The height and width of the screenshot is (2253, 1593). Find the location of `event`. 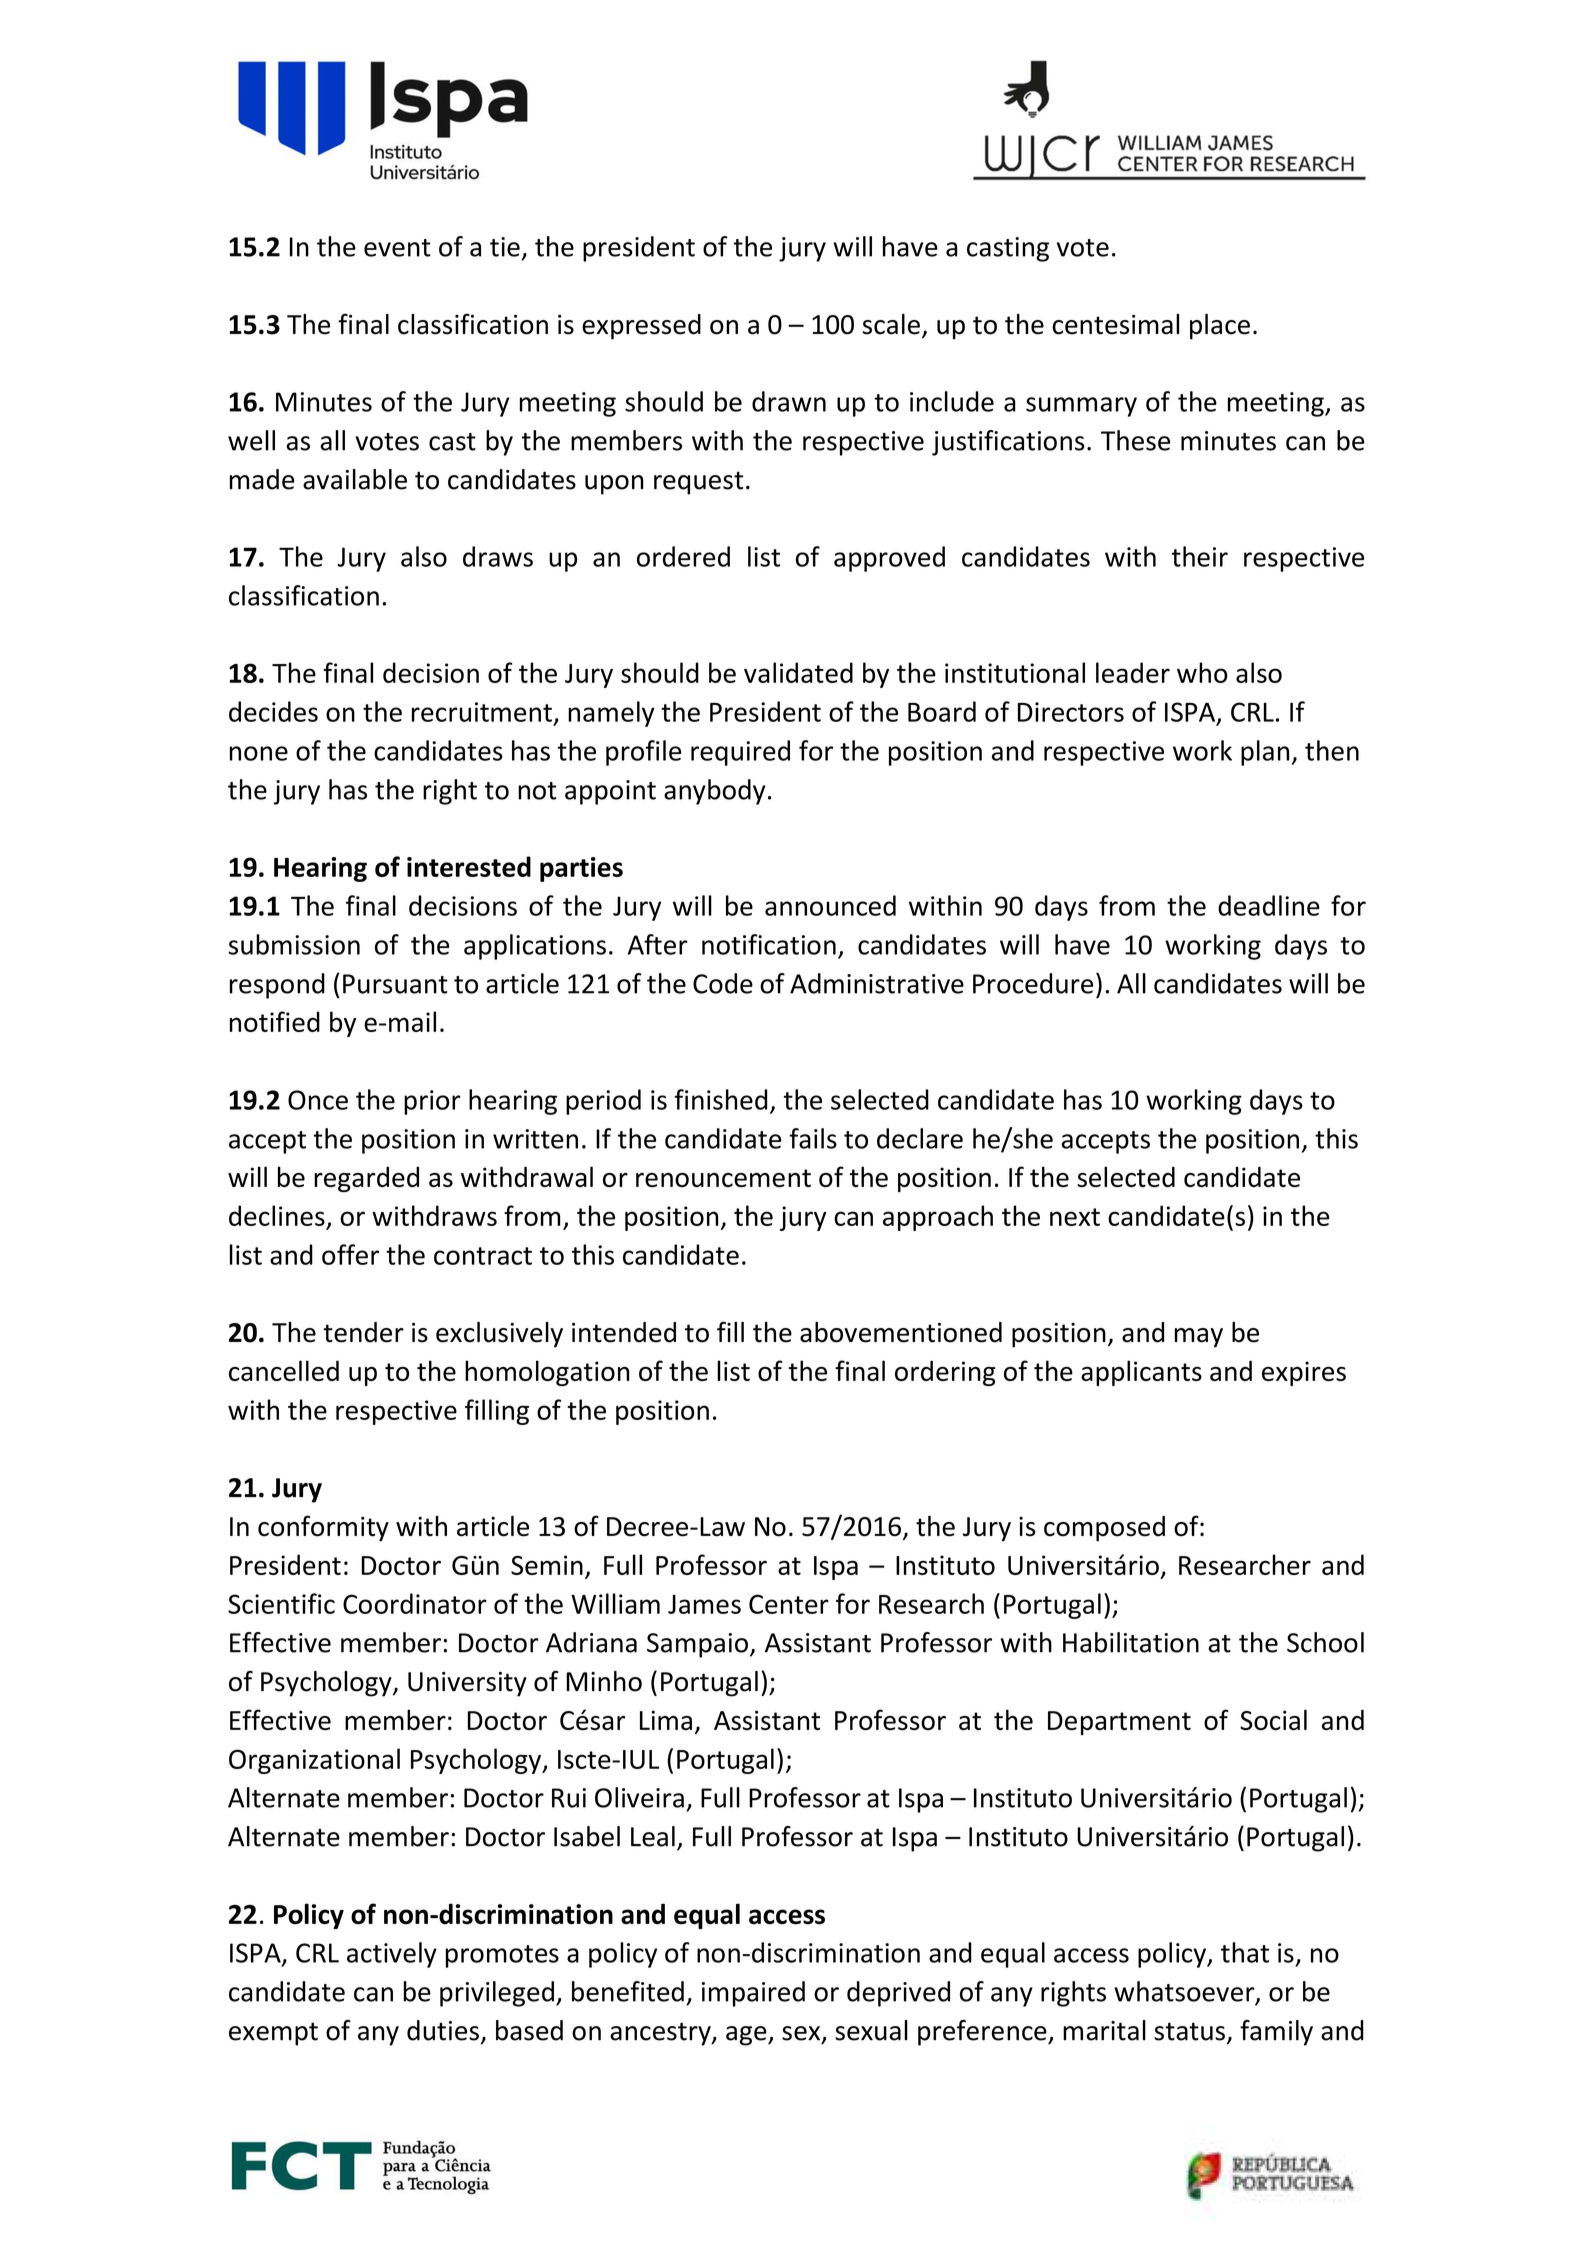

event is located at coordinates (397, 248).
